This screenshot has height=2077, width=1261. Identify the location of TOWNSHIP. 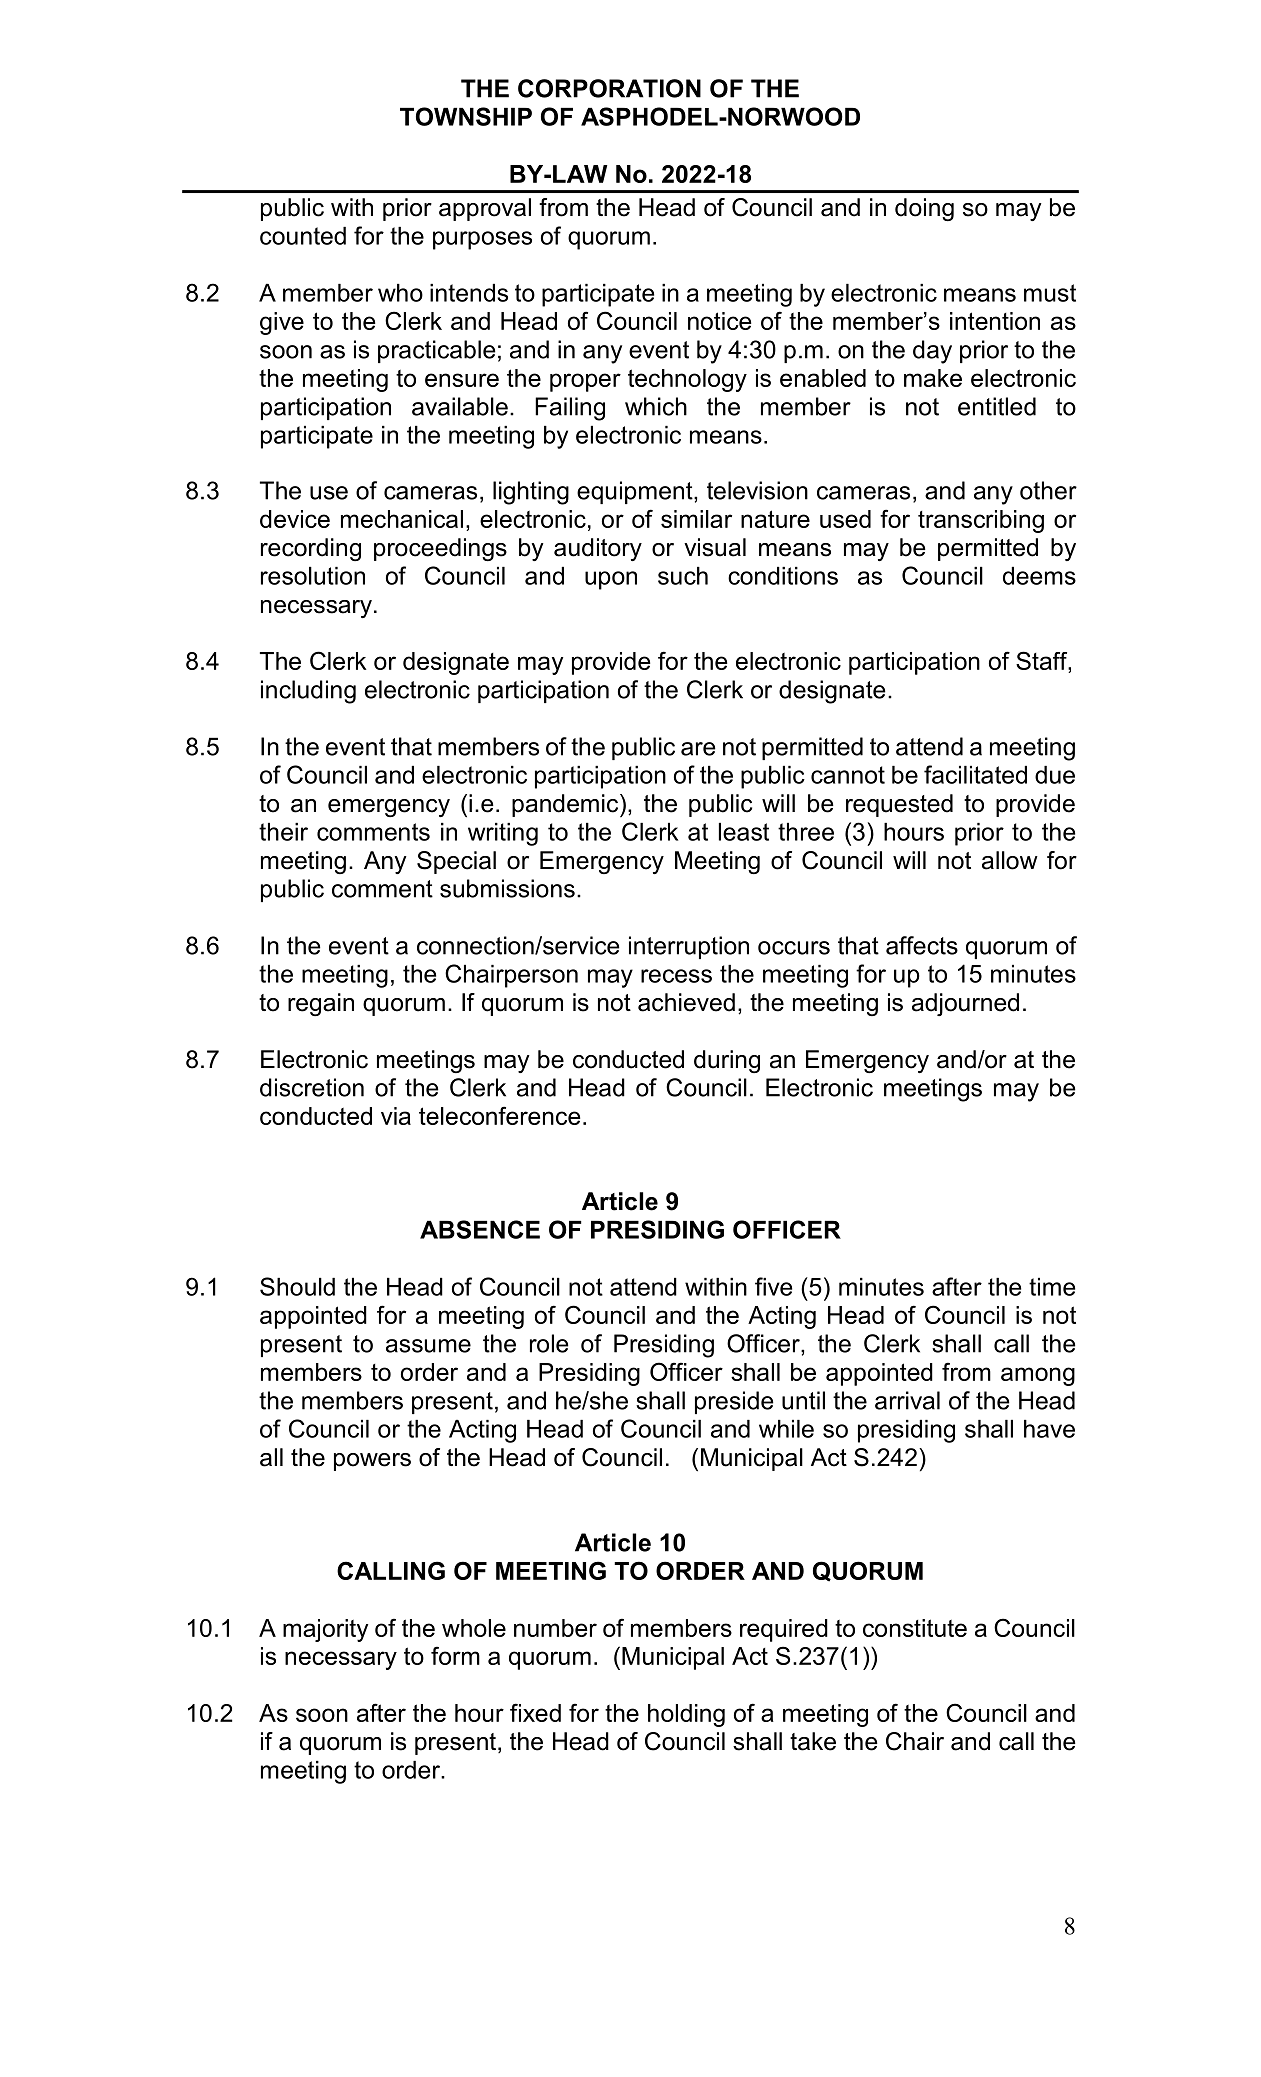
(466, 116).
